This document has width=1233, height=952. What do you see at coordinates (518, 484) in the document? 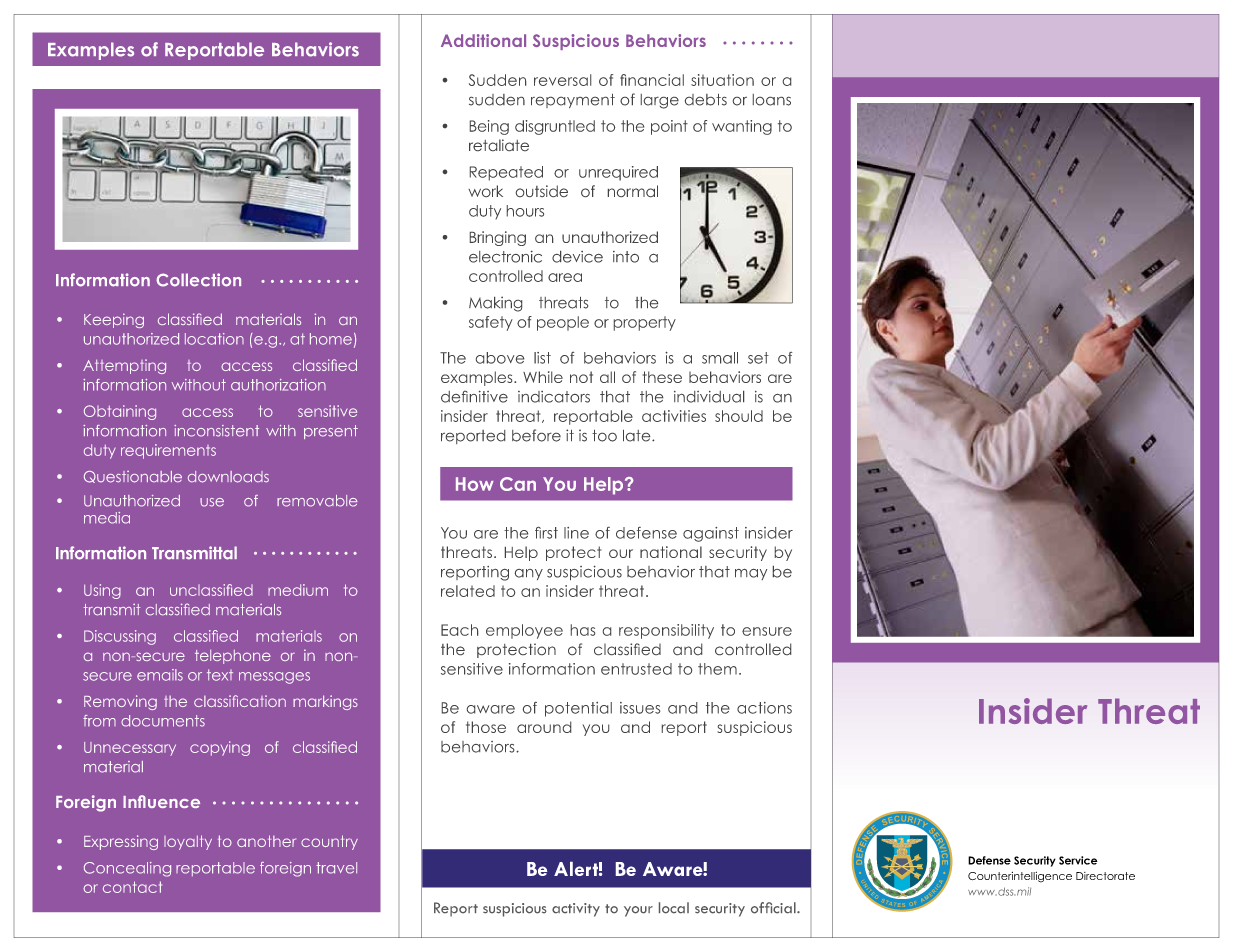
I see `Can` at bounding box center [518, 484].
